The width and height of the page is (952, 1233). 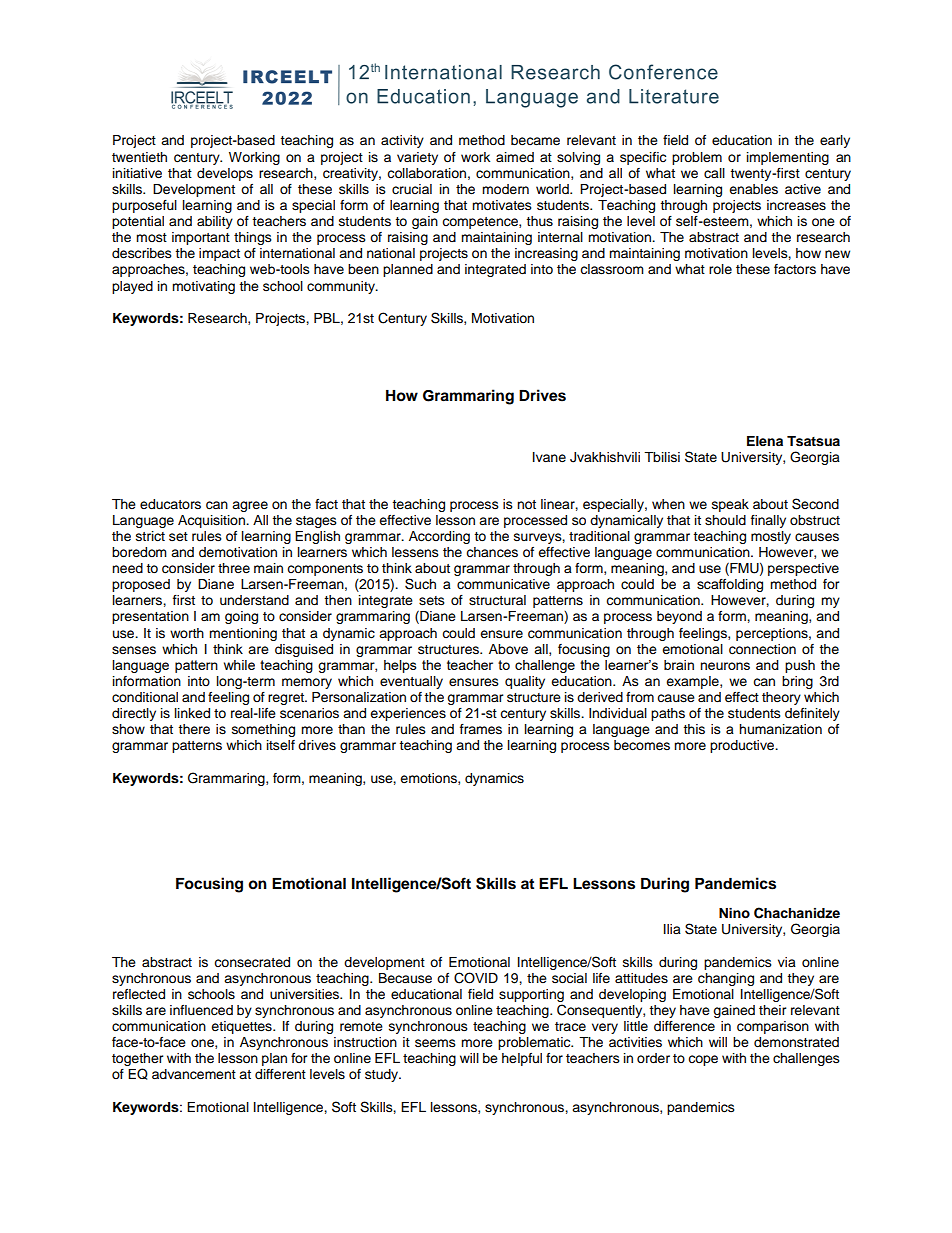 I want to click on going, so click(x=241, y=617).
